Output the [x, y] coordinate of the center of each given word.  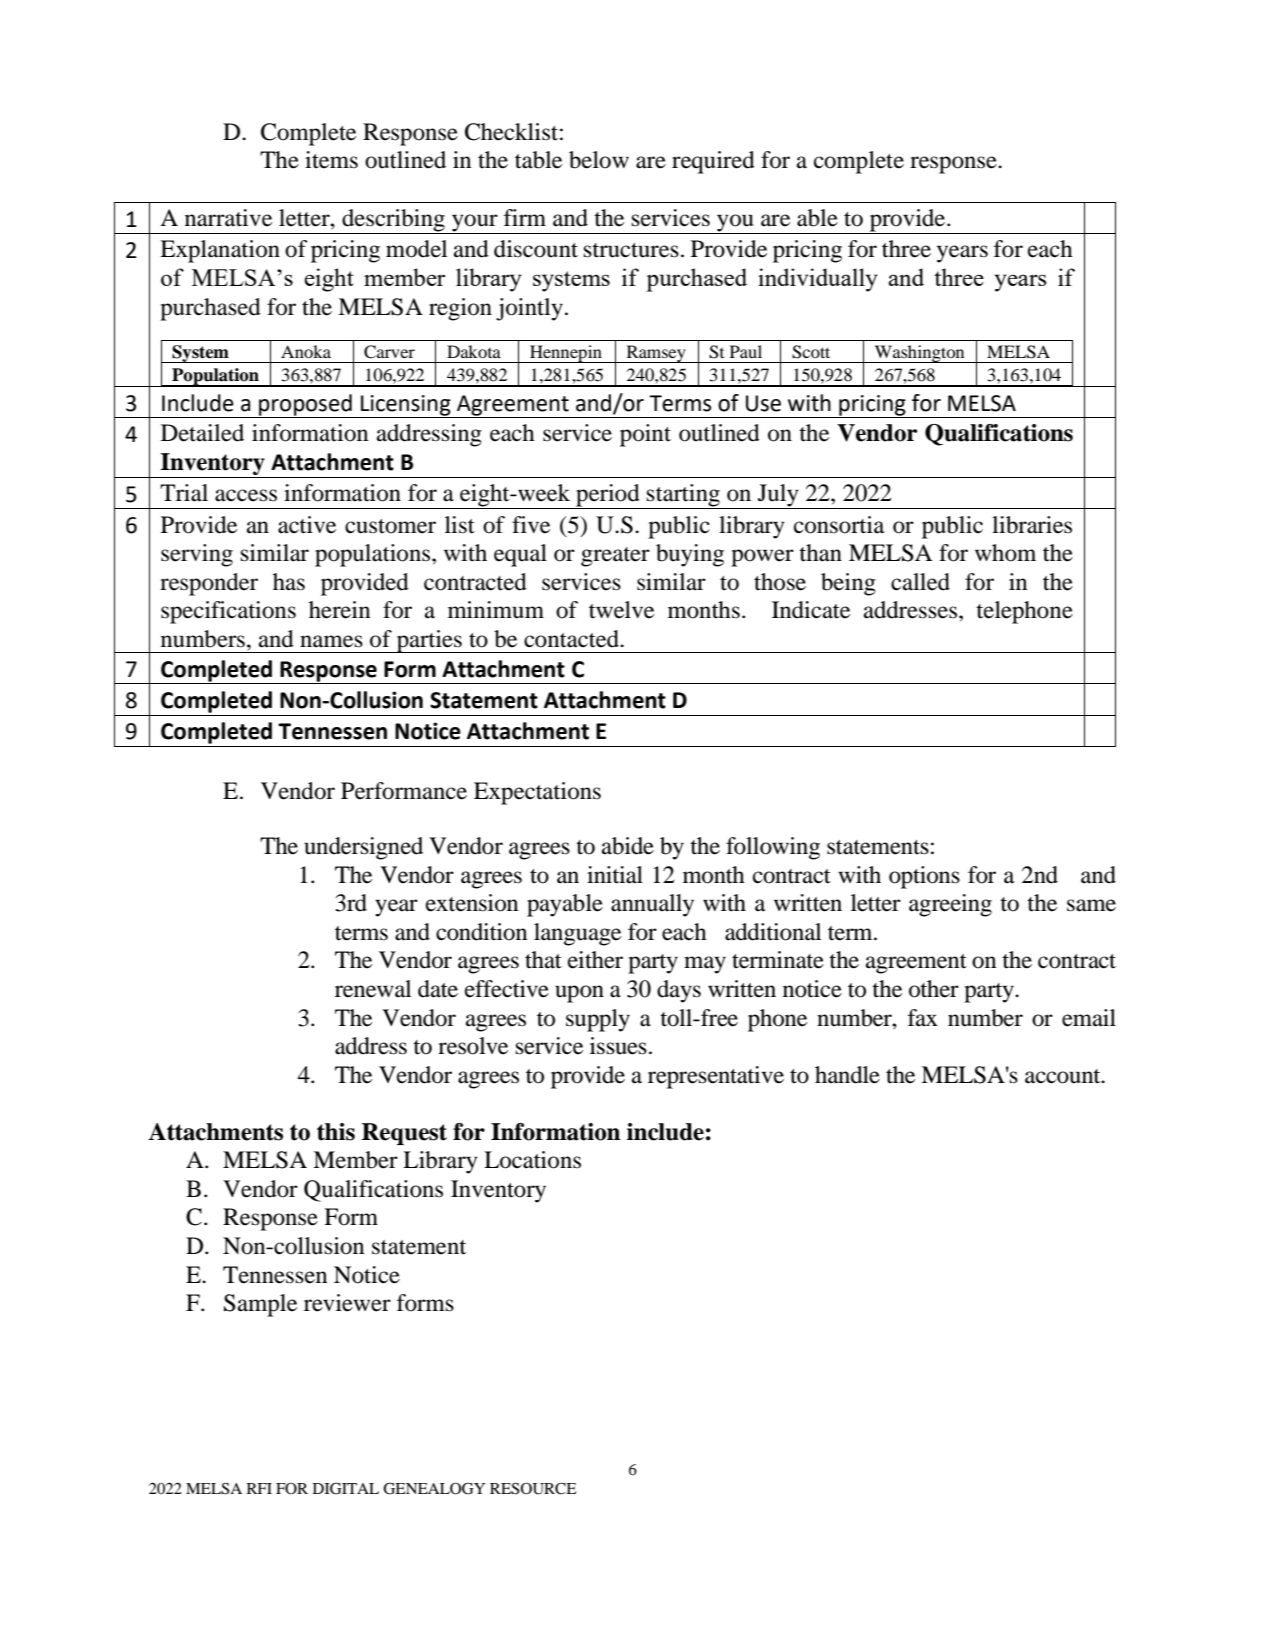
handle [847, 1075]
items [331, 160]
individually [818, 280]
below [599, 160]
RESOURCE [533, 1488]
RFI [259, 1488]
